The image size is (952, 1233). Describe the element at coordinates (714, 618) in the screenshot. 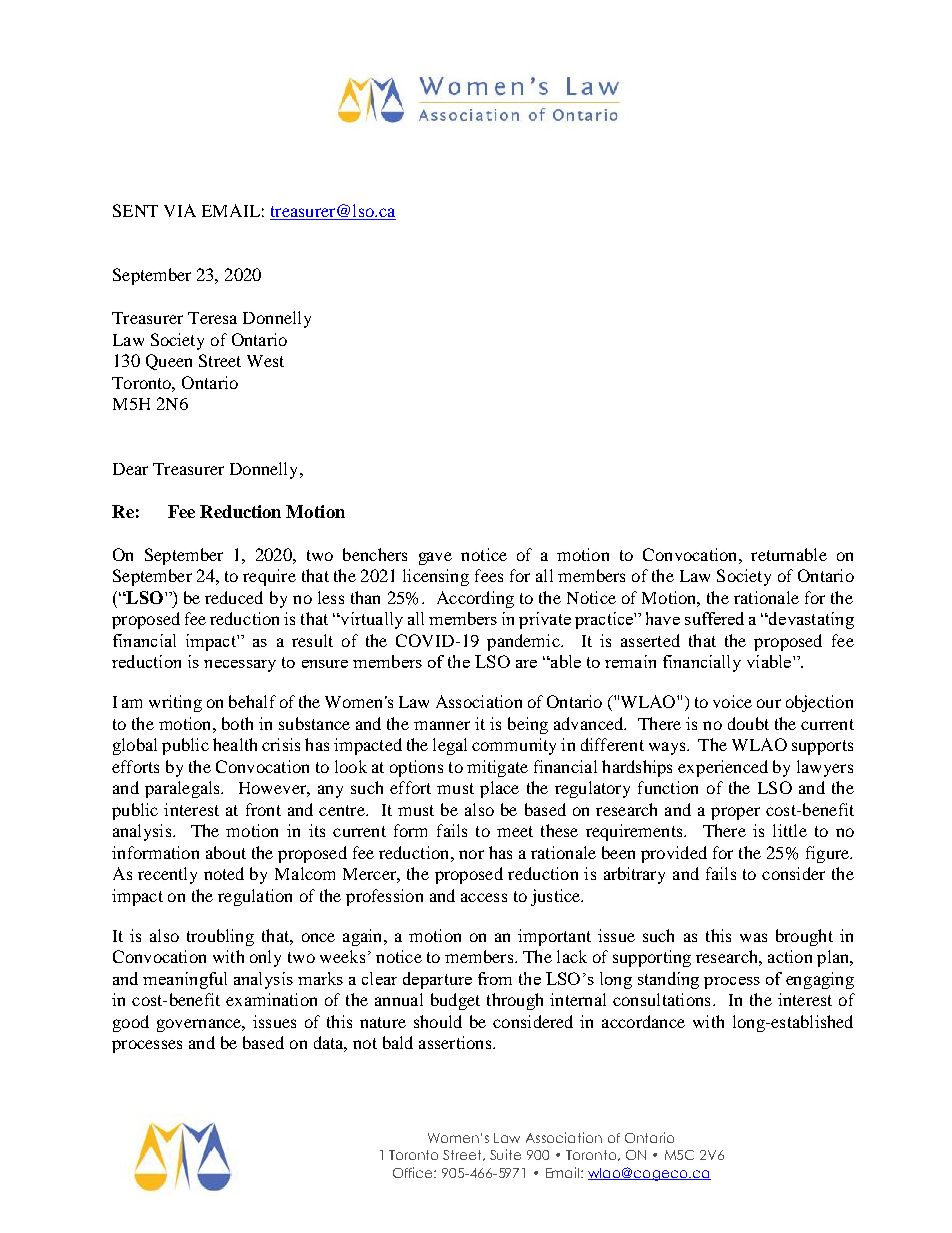

I see `suffered` at that location.
